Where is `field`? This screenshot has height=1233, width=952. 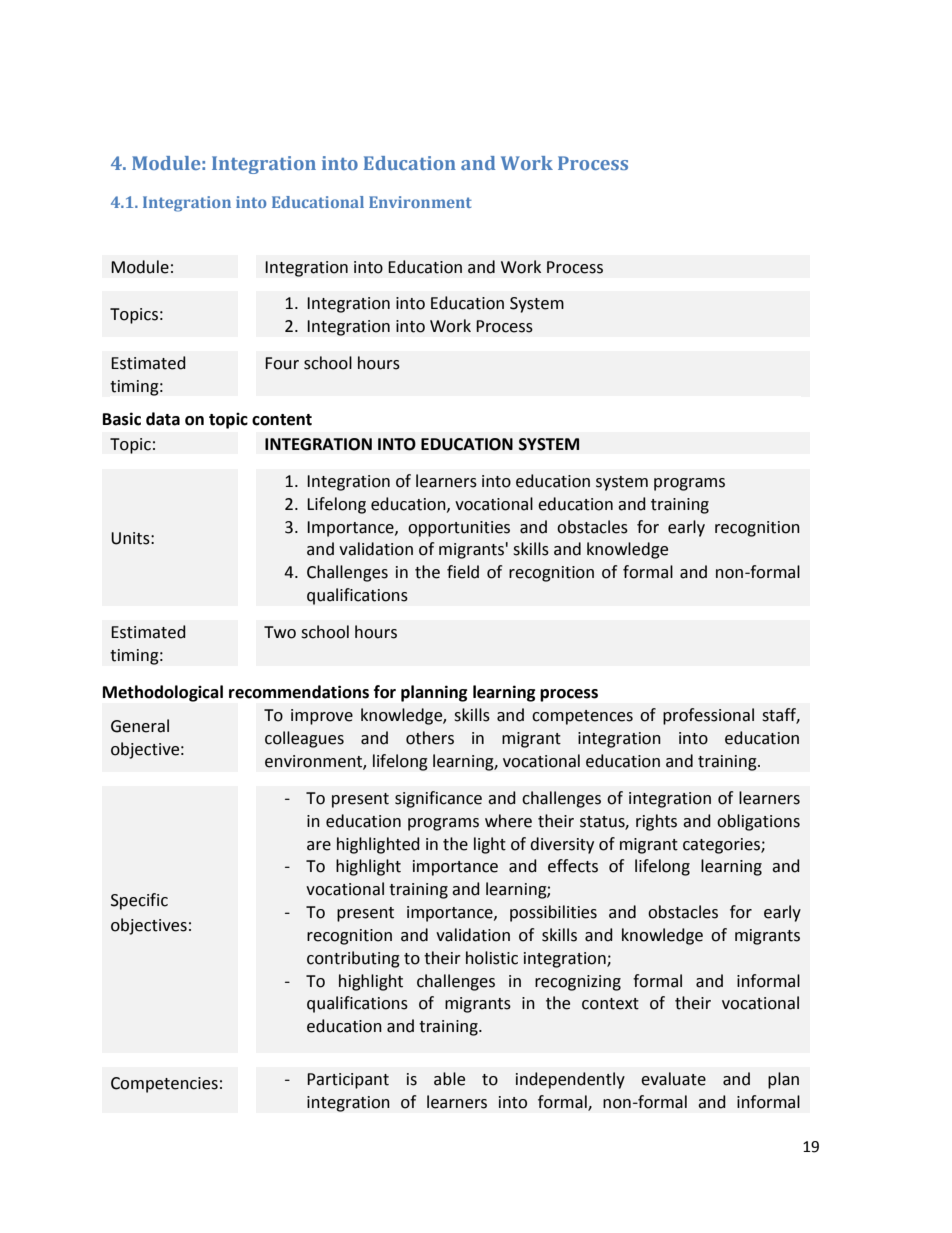
field is located at coordinates (463, 572).
